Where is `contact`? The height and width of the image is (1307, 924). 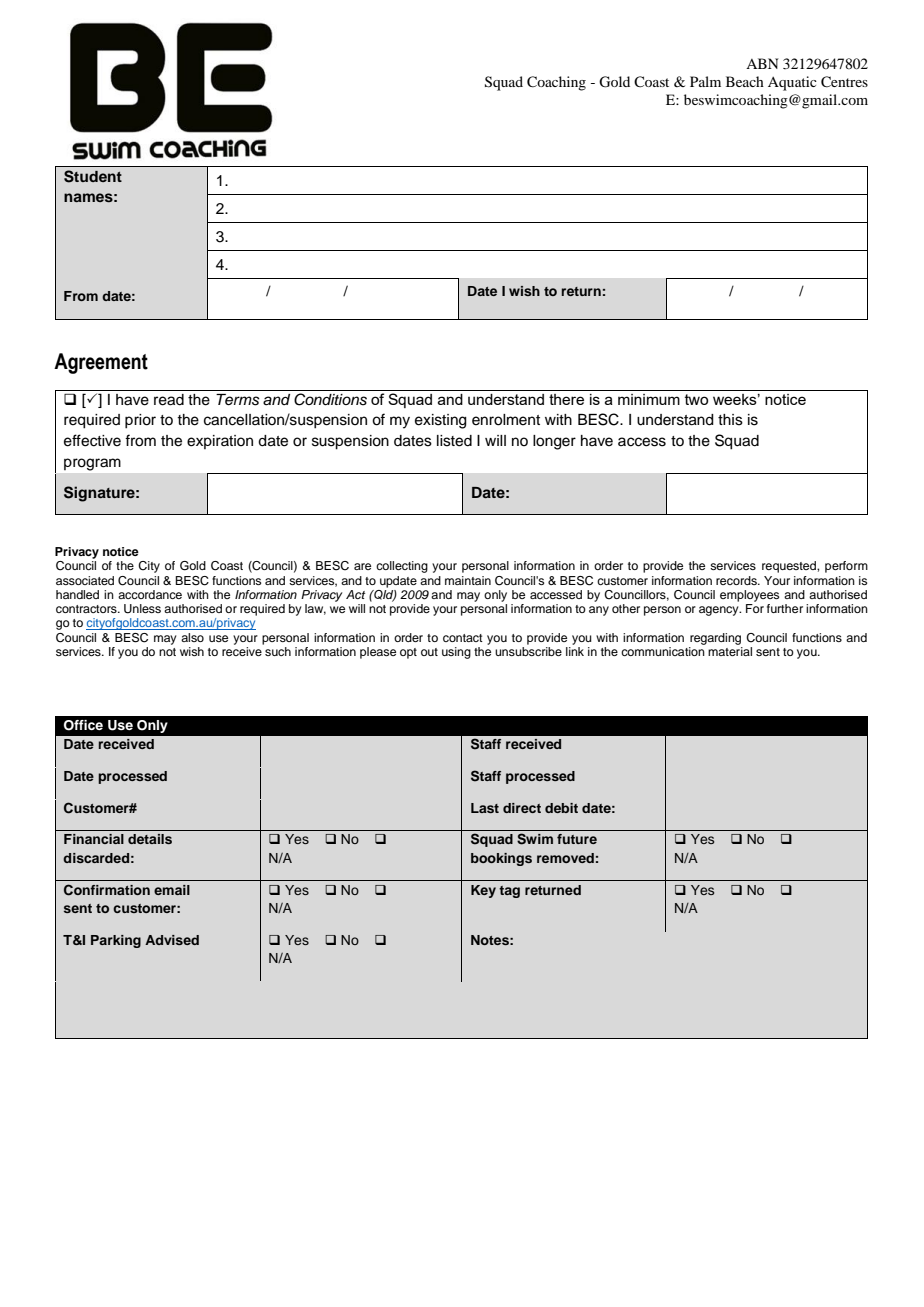 contact is located at coordinates (463, 638).
